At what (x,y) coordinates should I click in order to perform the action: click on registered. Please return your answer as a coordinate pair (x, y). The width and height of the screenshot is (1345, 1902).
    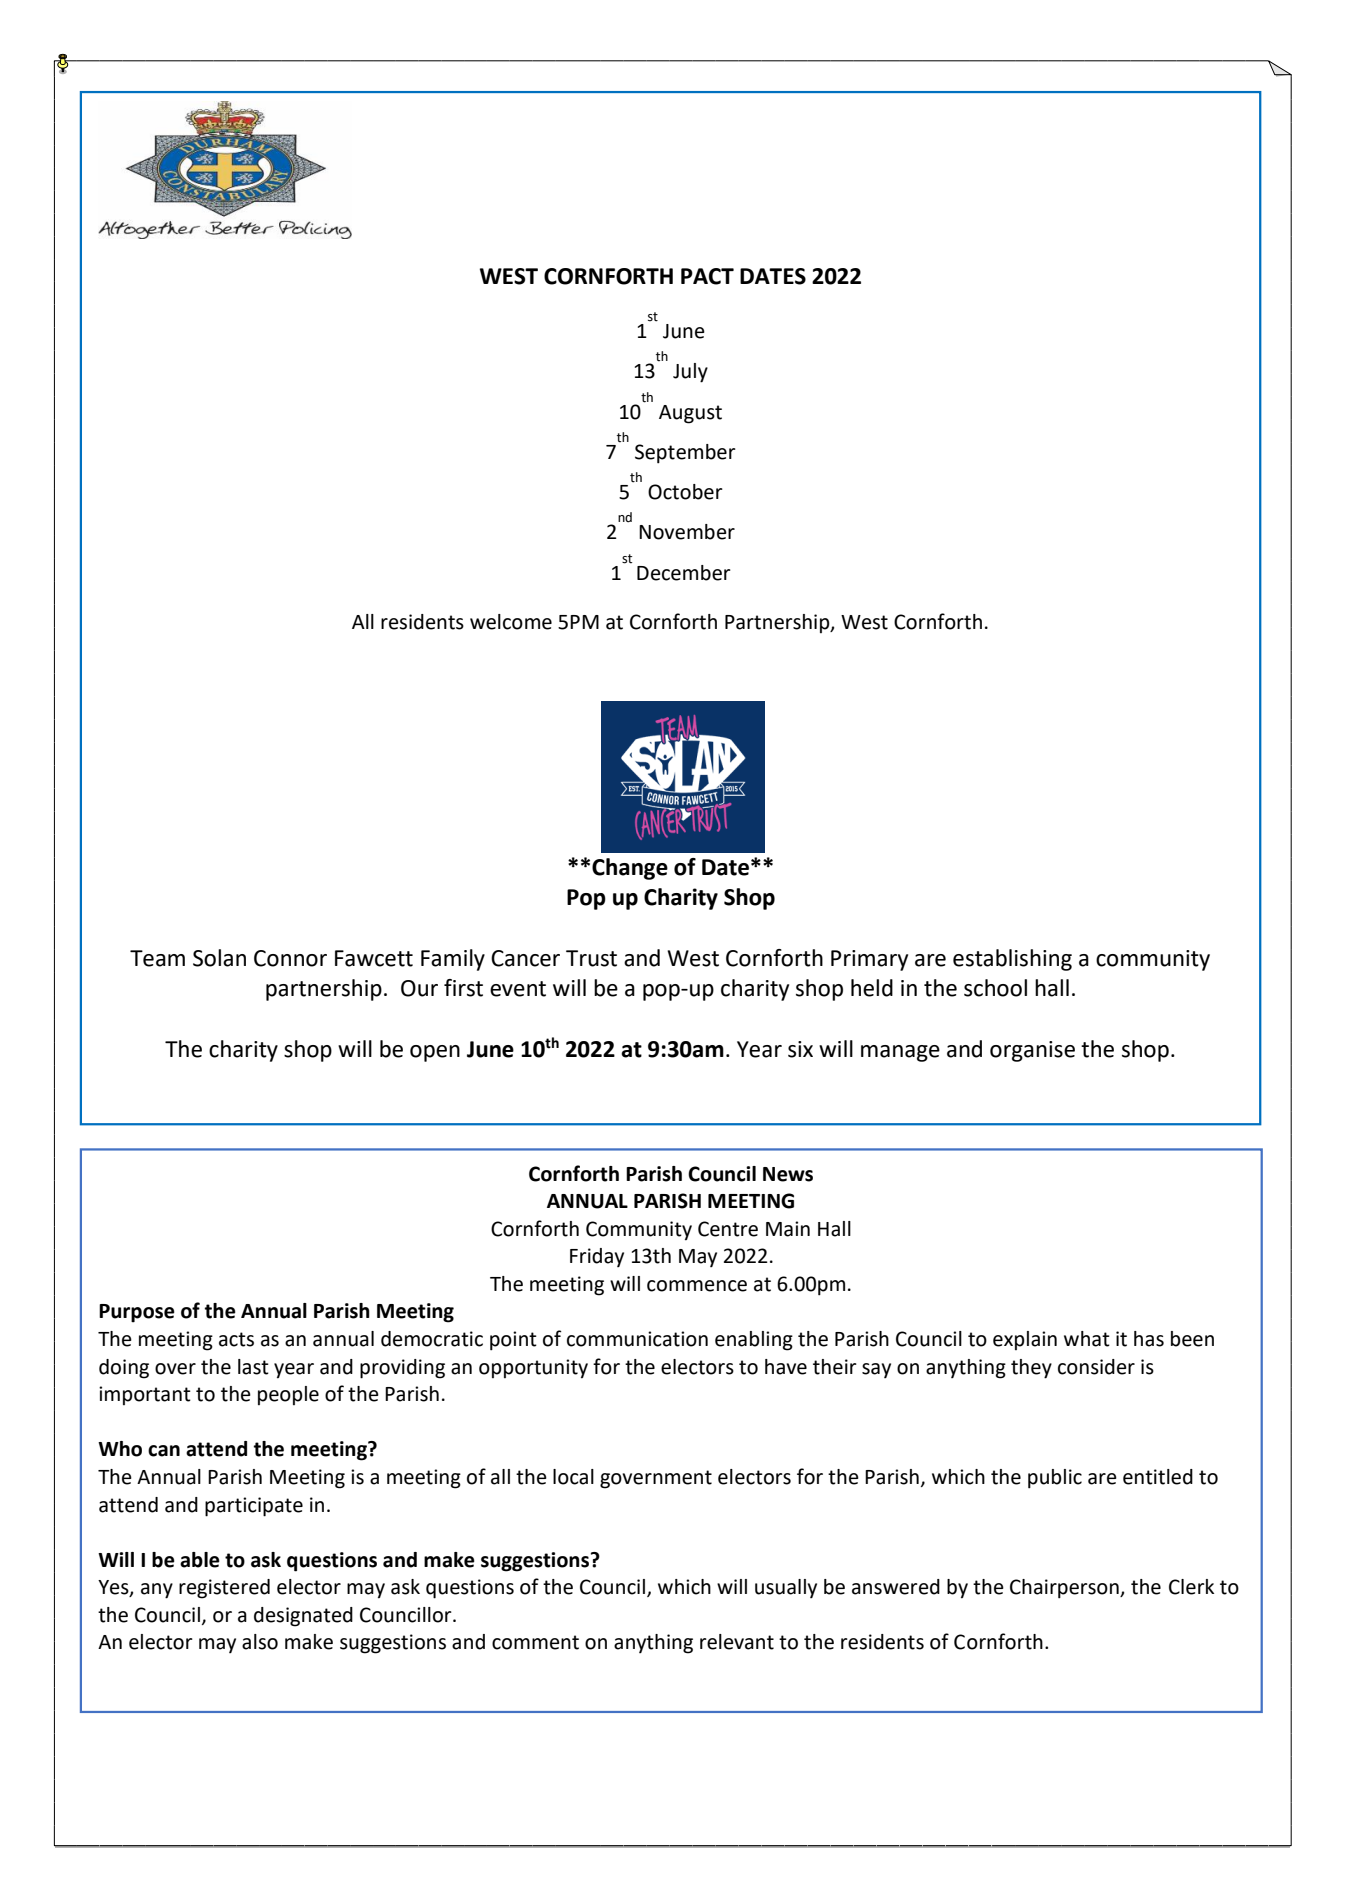
    Looking at the image, I should click on (224, 1589).
